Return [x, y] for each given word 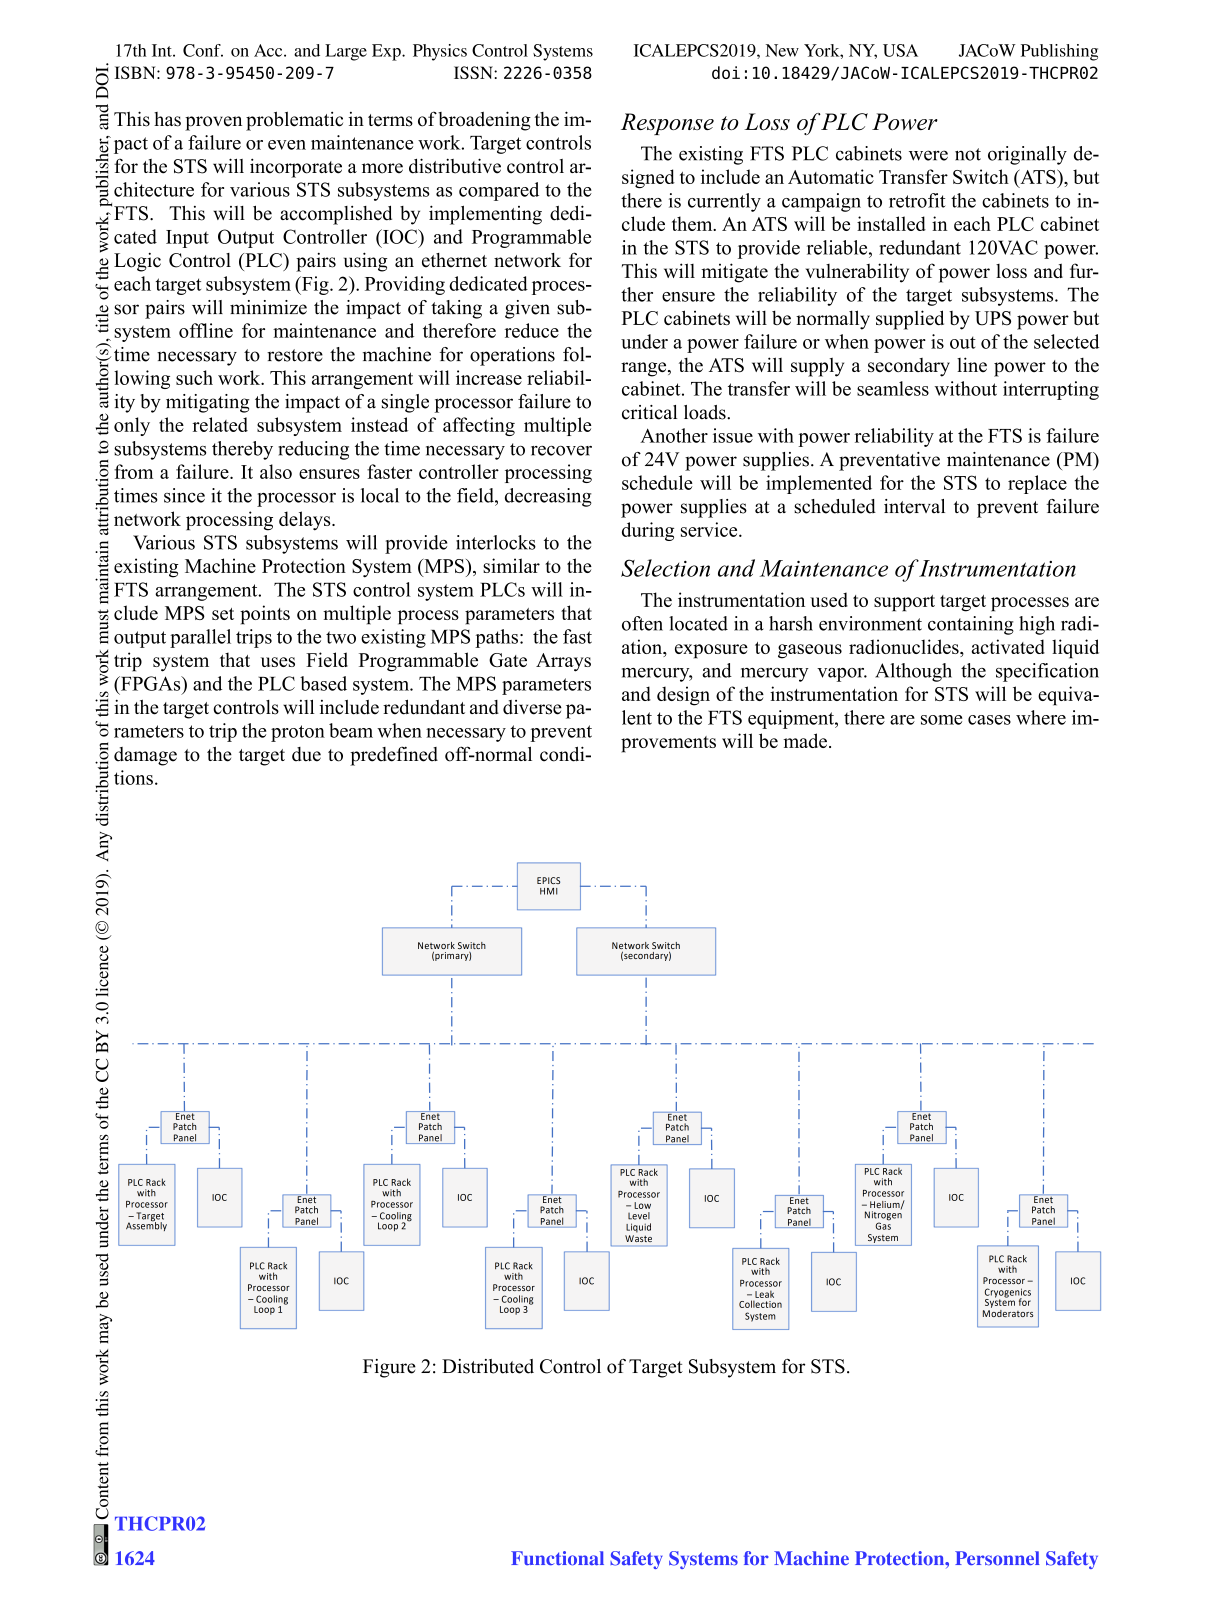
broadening [484, 121]
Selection [665, 568]
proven [213, 123]
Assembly [146, 1225]
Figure [389, 1368]
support [904, 603]
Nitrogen [883, 1216]
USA [900, 50]
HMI [549, 891]
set [223, 614]
